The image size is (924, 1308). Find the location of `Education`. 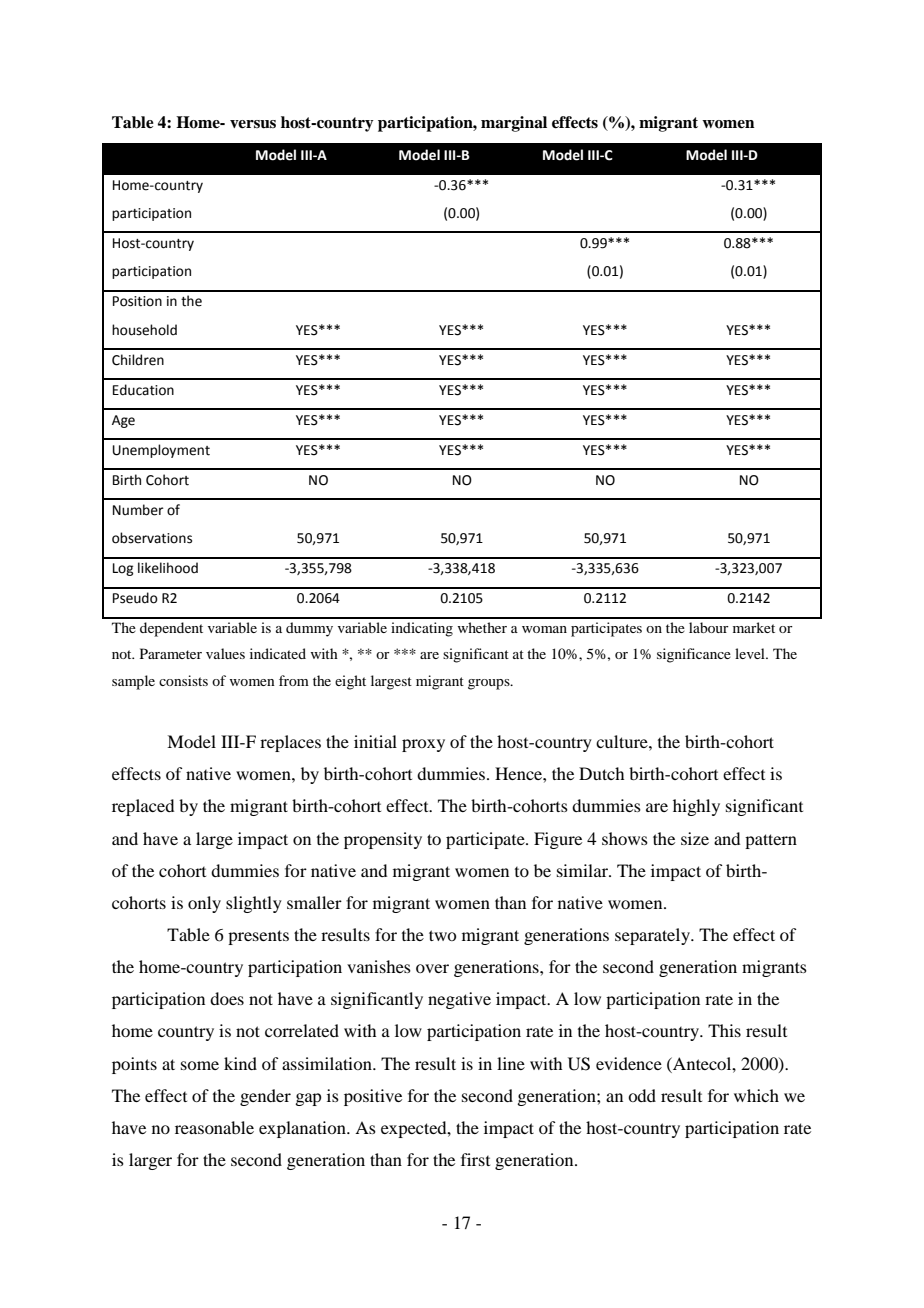

Education is located at coordinates (143, 390).
